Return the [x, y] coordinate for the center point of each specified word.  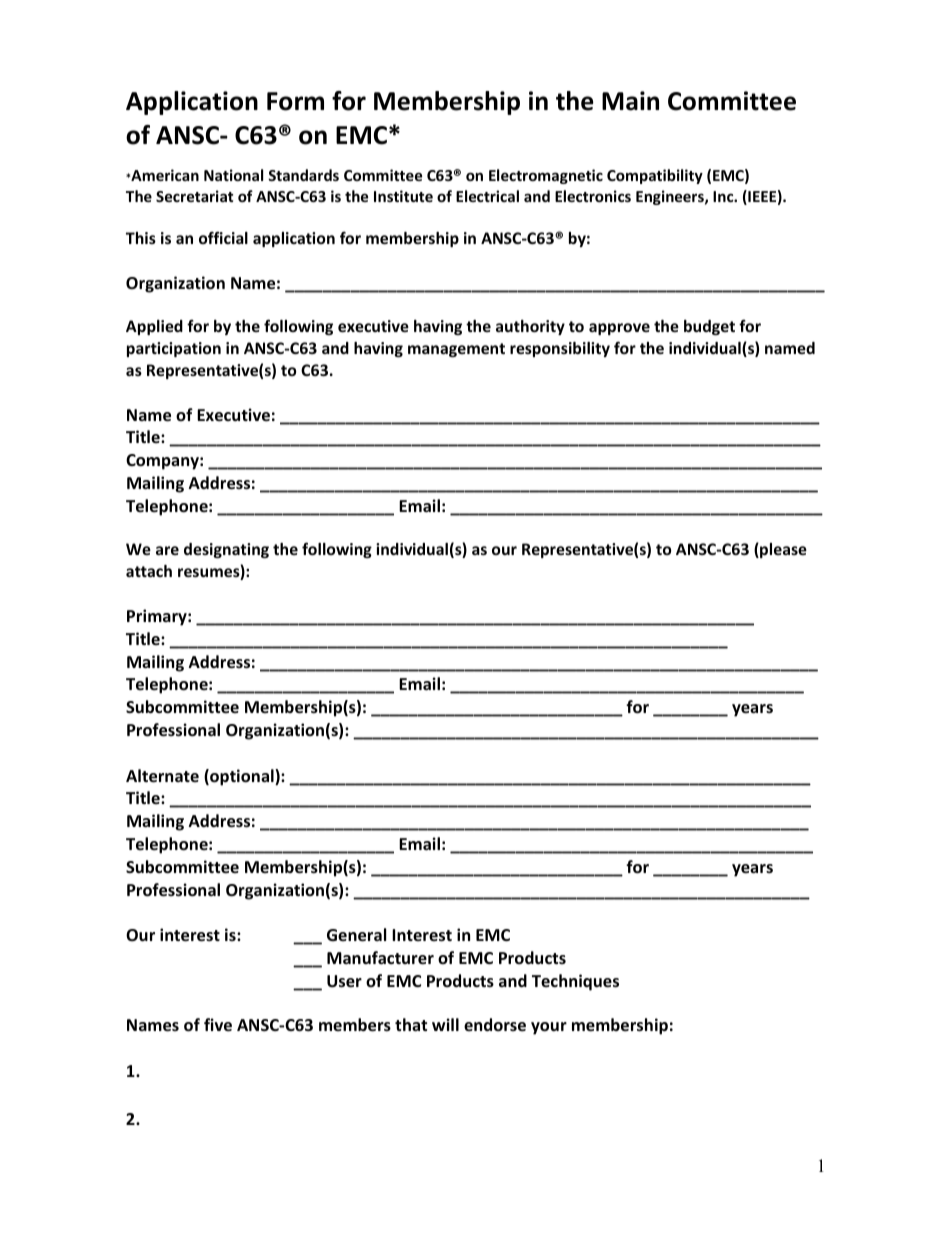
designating [226, 550]
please [782, 550]
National [233, 175]
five [218, 1025]
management [456, 350]
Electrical [487, 196]
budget [709, 327]
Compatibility [655, 176]
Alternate [162, 776]
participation [174, 349]
